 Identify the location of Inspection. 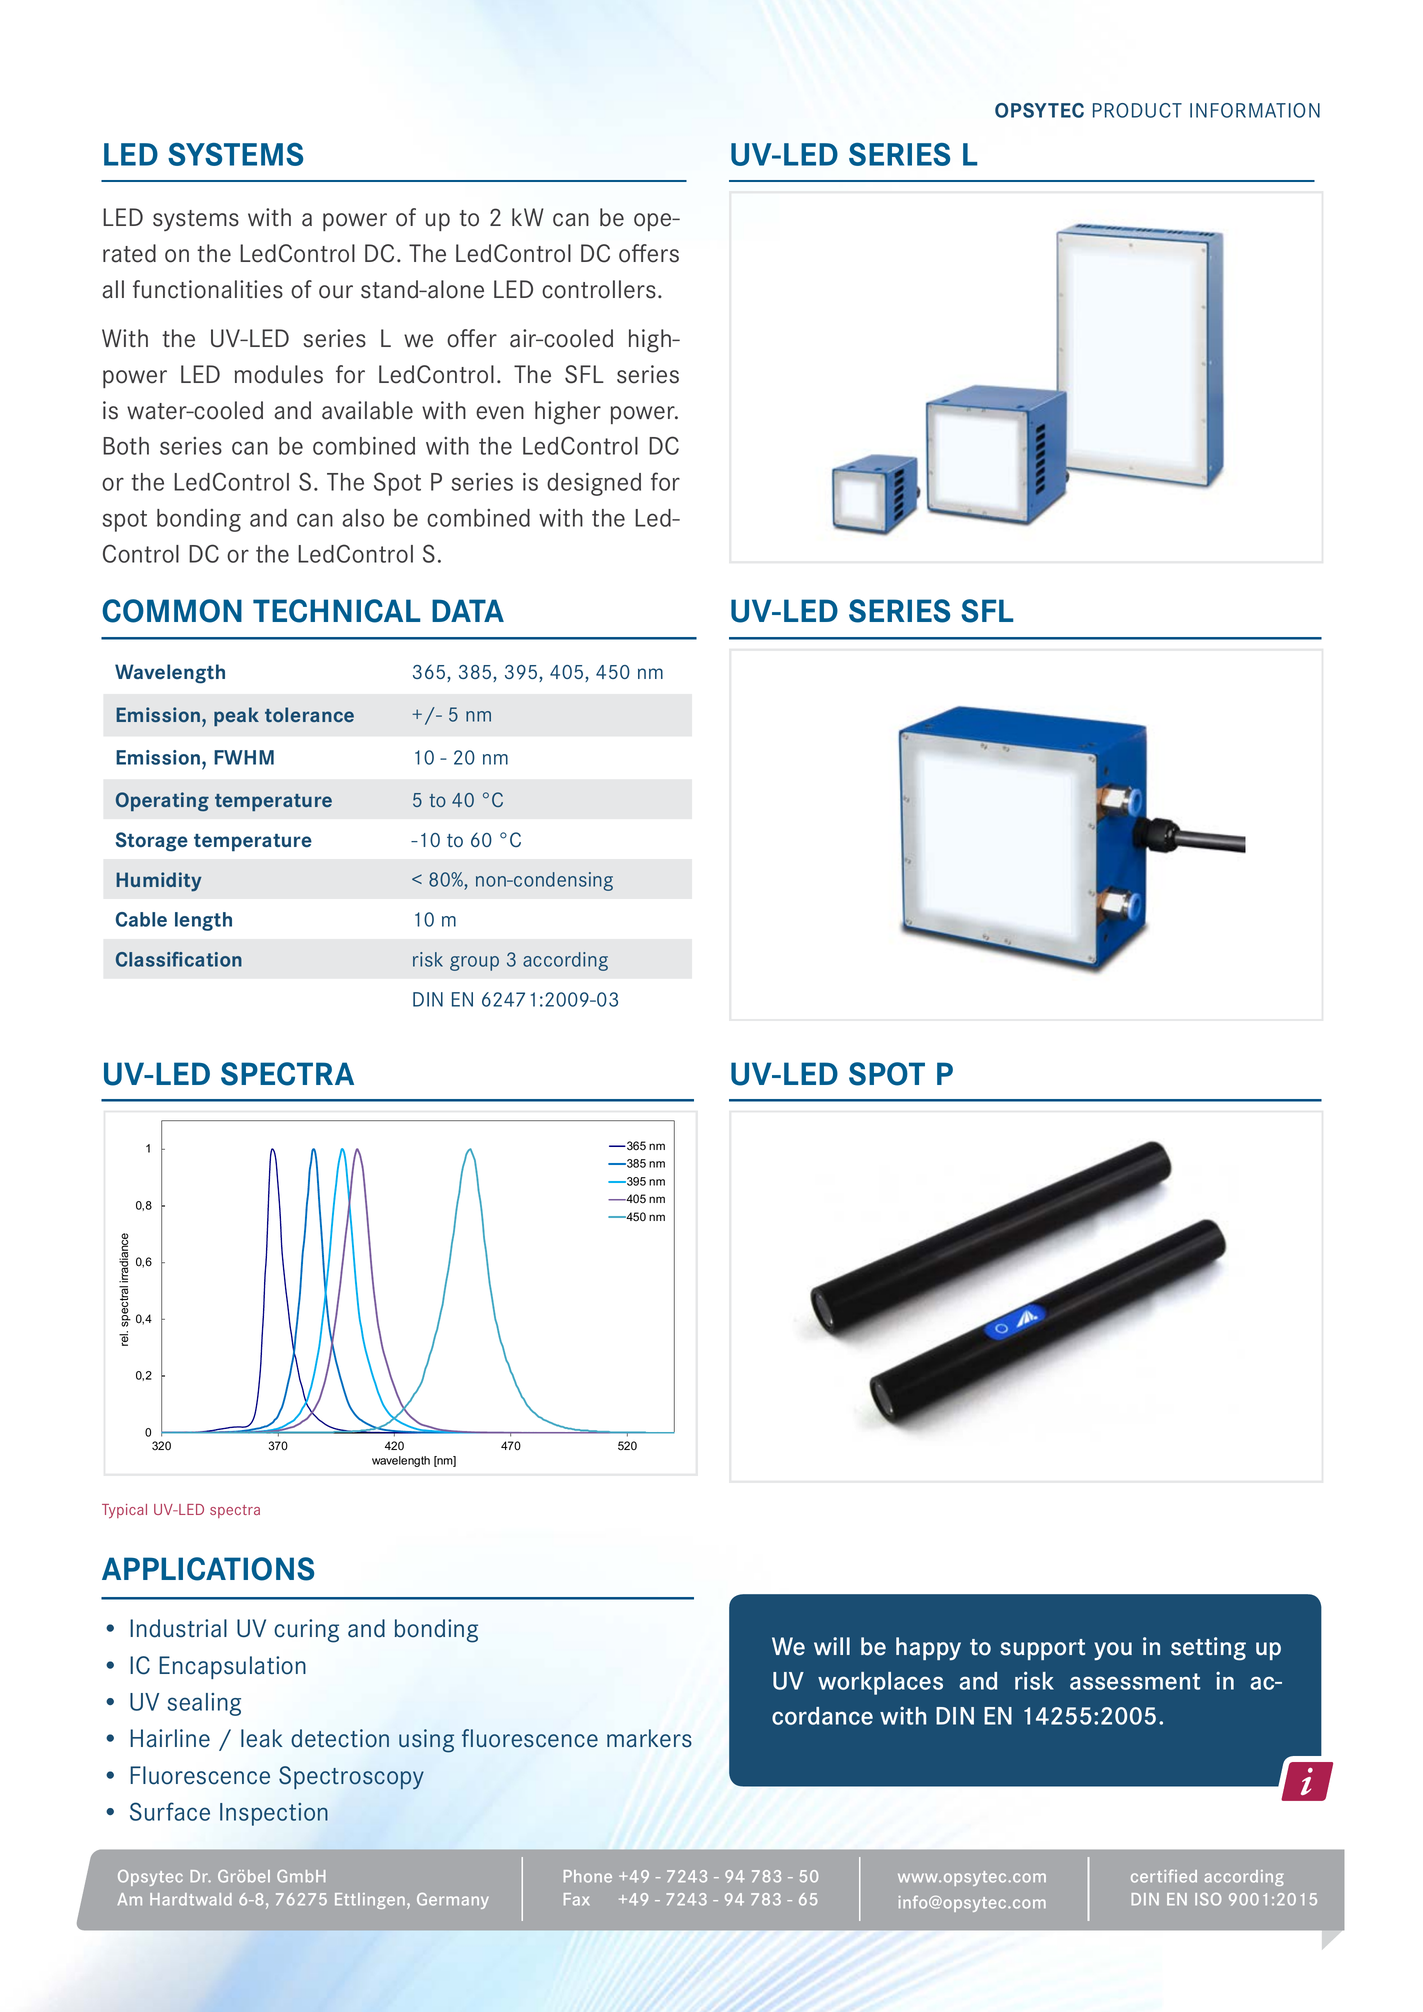
(274, 1814).
